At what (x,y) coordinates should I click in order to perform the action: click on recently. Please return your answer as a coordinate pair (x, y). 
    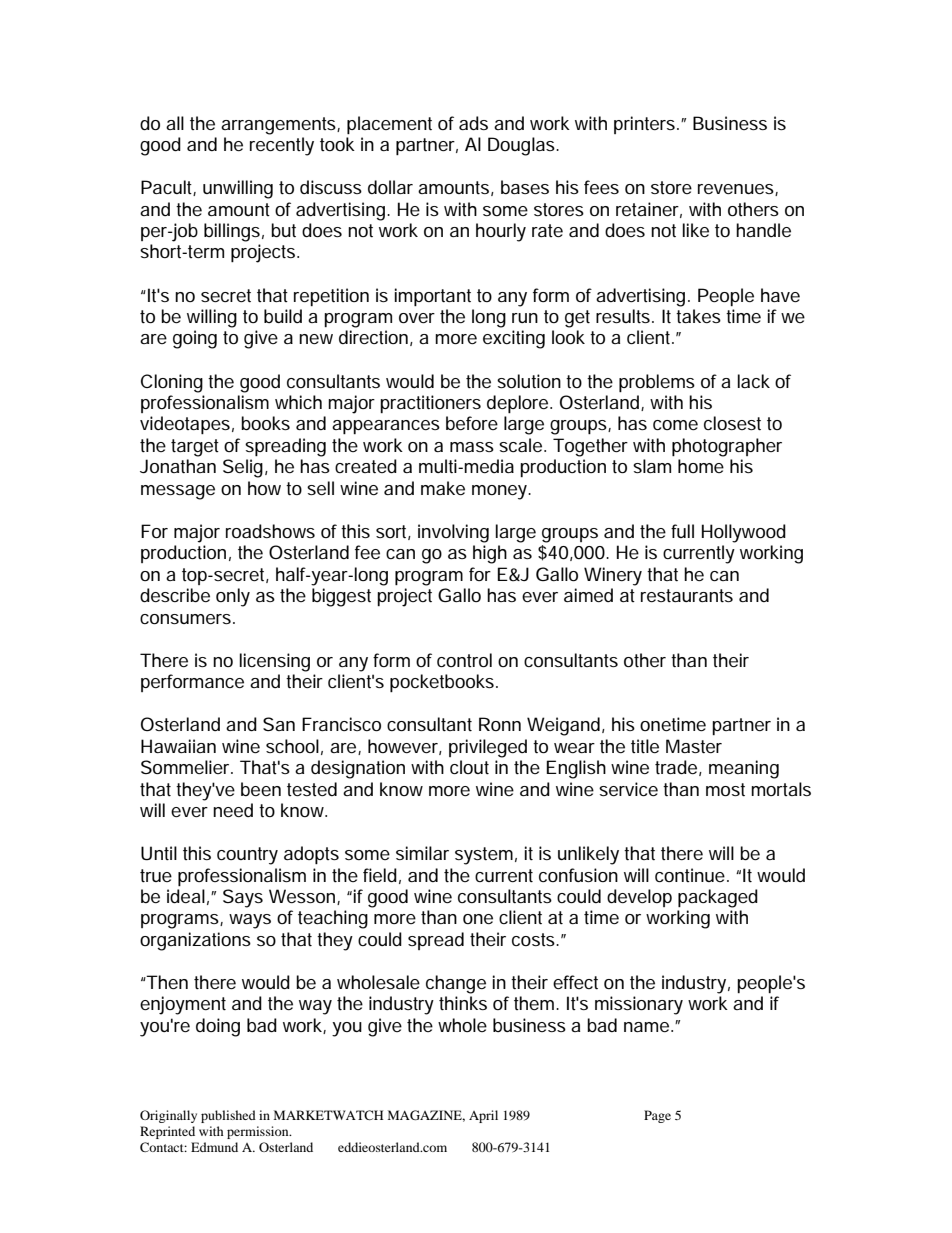
    Looking at the image, I should click on (282, 146).
